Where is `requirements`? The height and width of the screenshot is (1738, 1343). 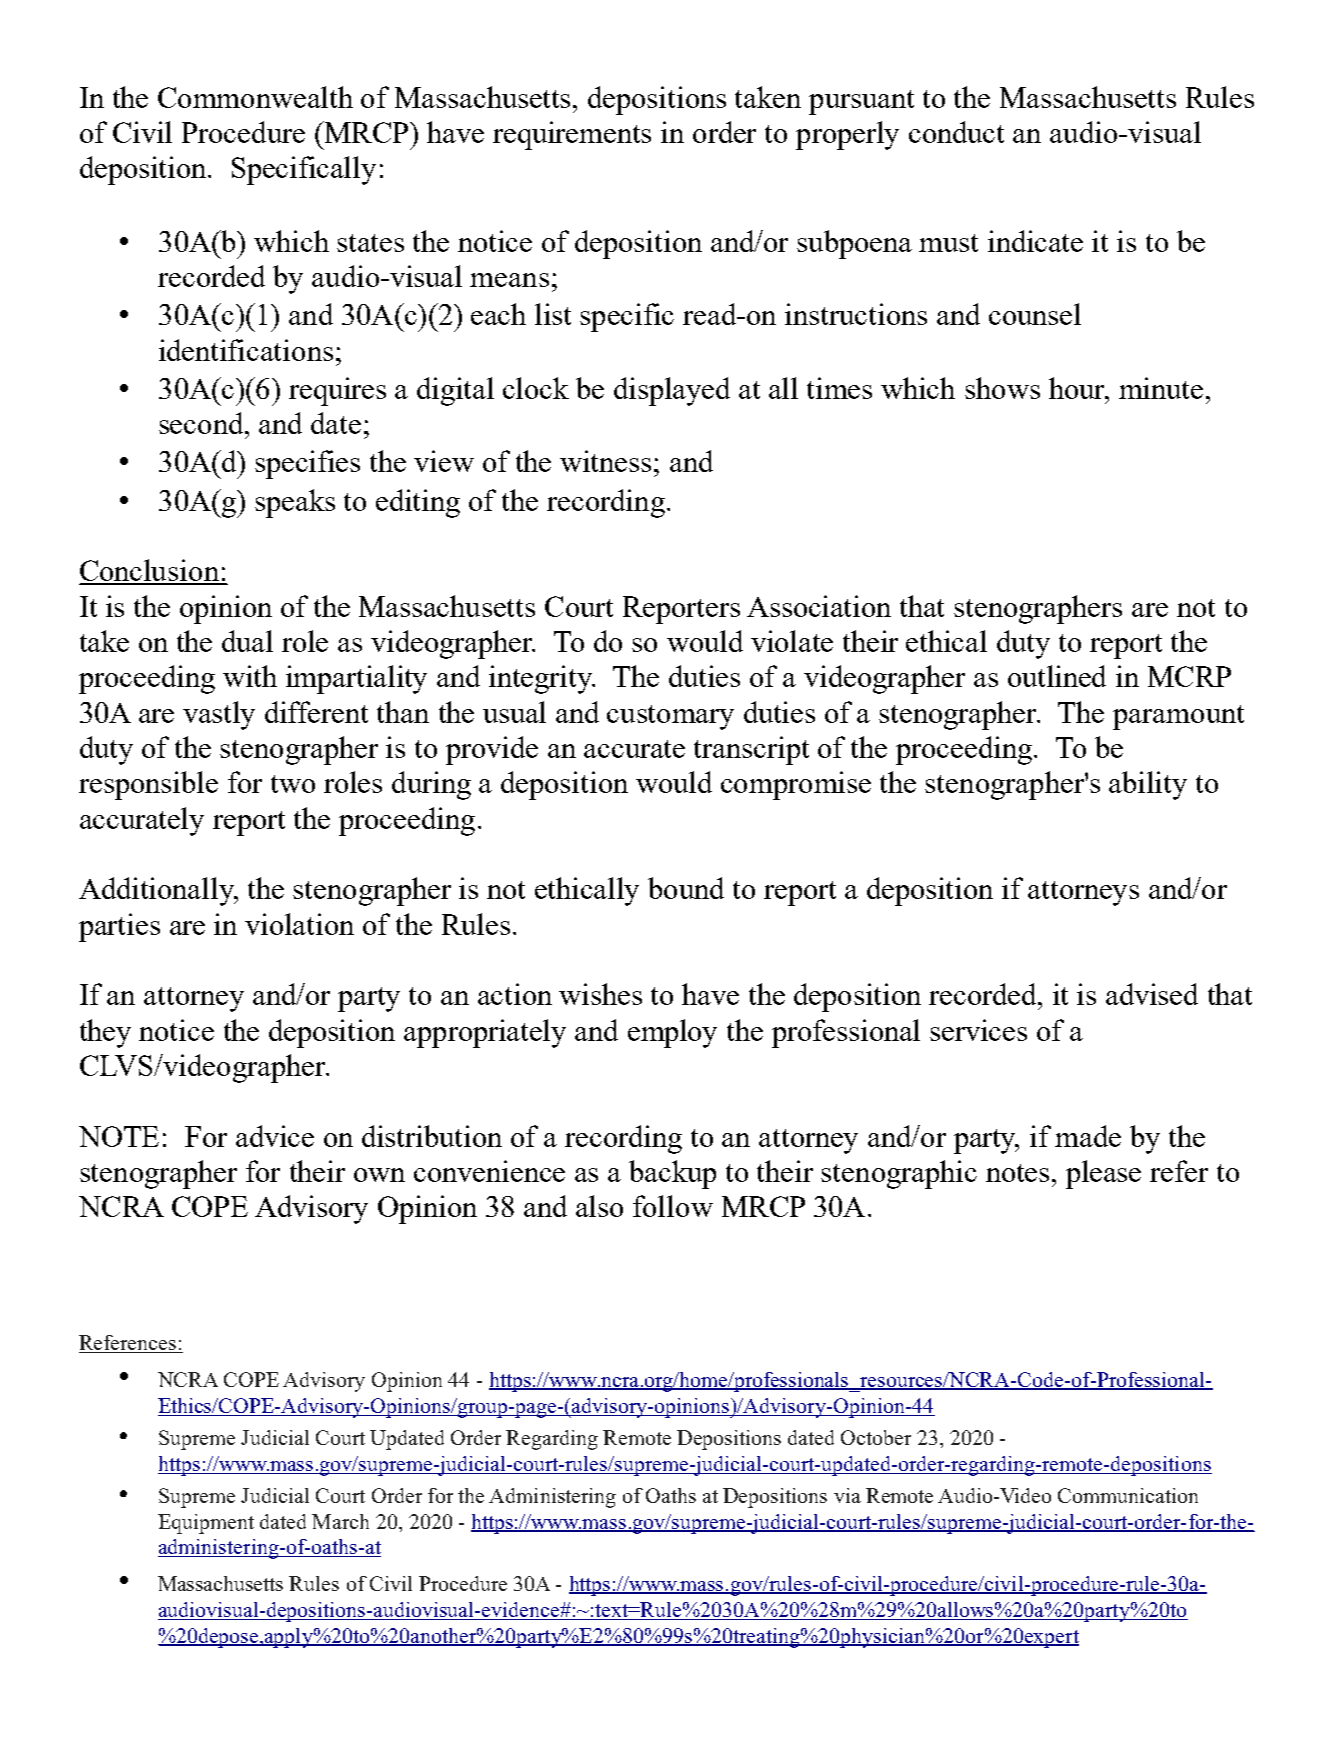
requirements is located at coordinates (572, 135).
